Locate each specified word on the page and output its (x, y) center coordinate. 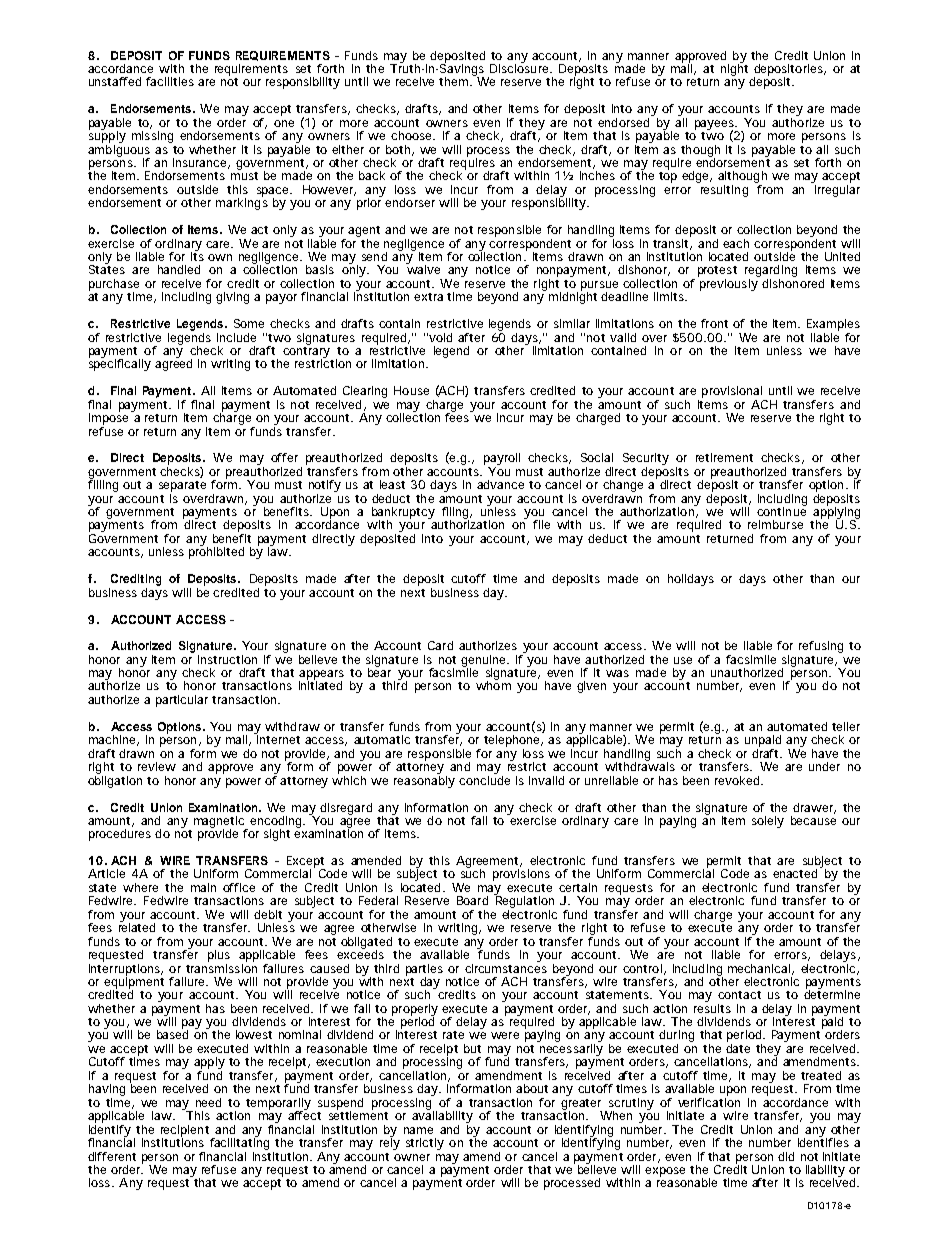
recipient (185, 1132)
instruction (227, 659)
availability (442, 1117)
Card (440, 645)
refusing (821, 647)
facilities (170, 81)
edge (697, 177)
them (455, 81)
